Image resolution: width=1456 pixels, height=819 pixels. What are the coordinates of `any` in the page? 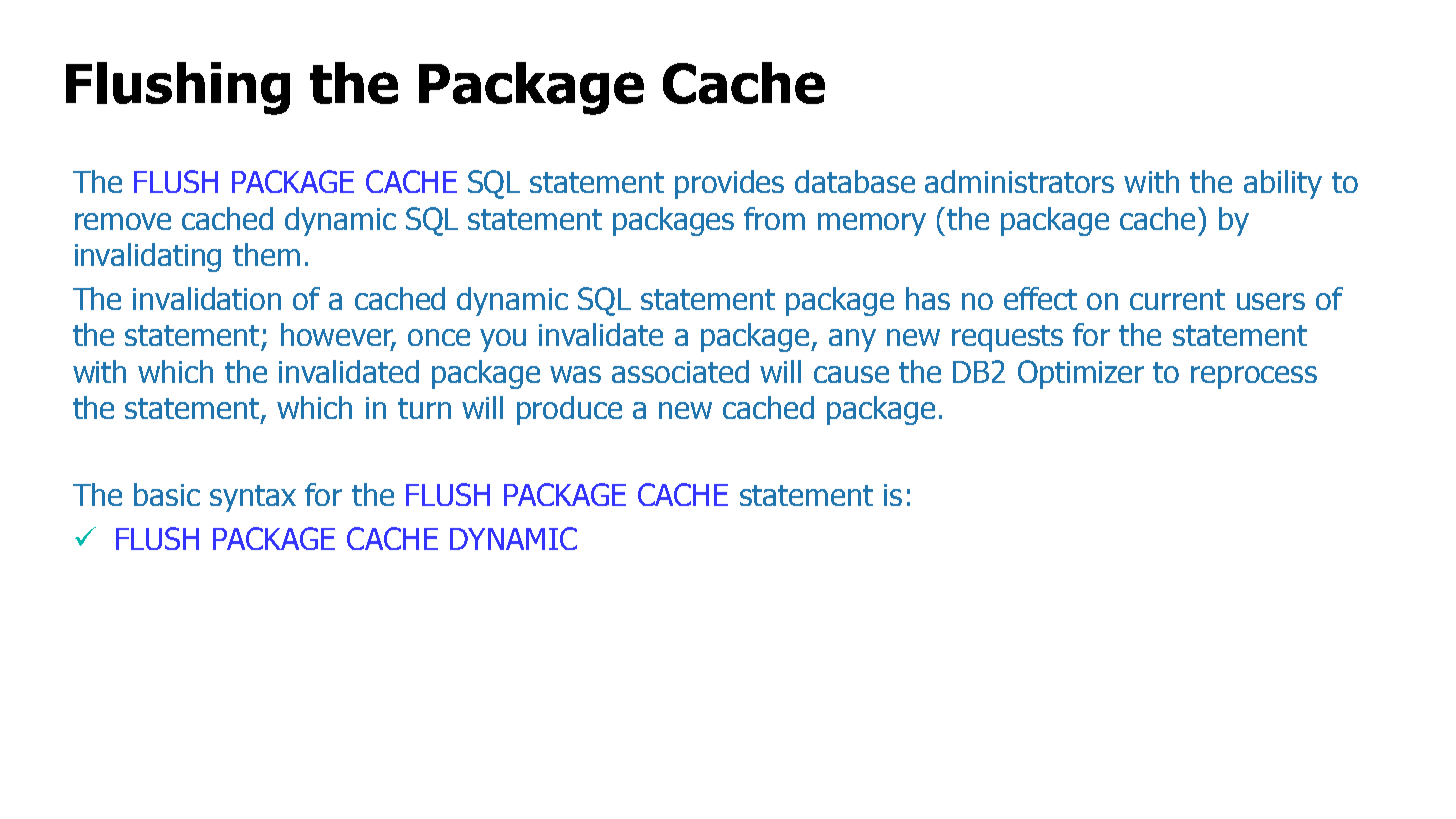 It's located at (852, 340).
